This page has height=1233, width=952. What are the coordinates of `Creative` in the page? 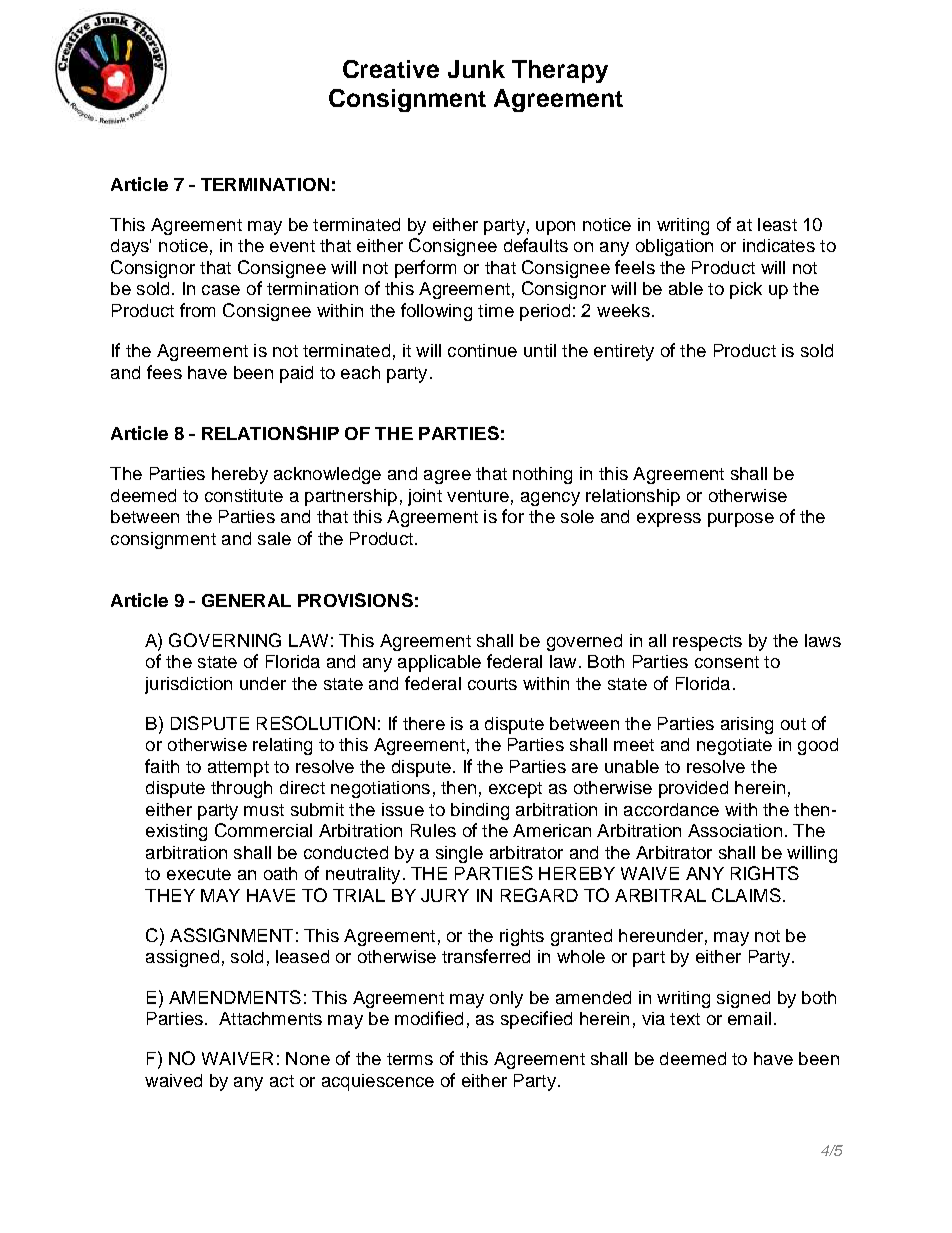 It's located at (391, 69).
